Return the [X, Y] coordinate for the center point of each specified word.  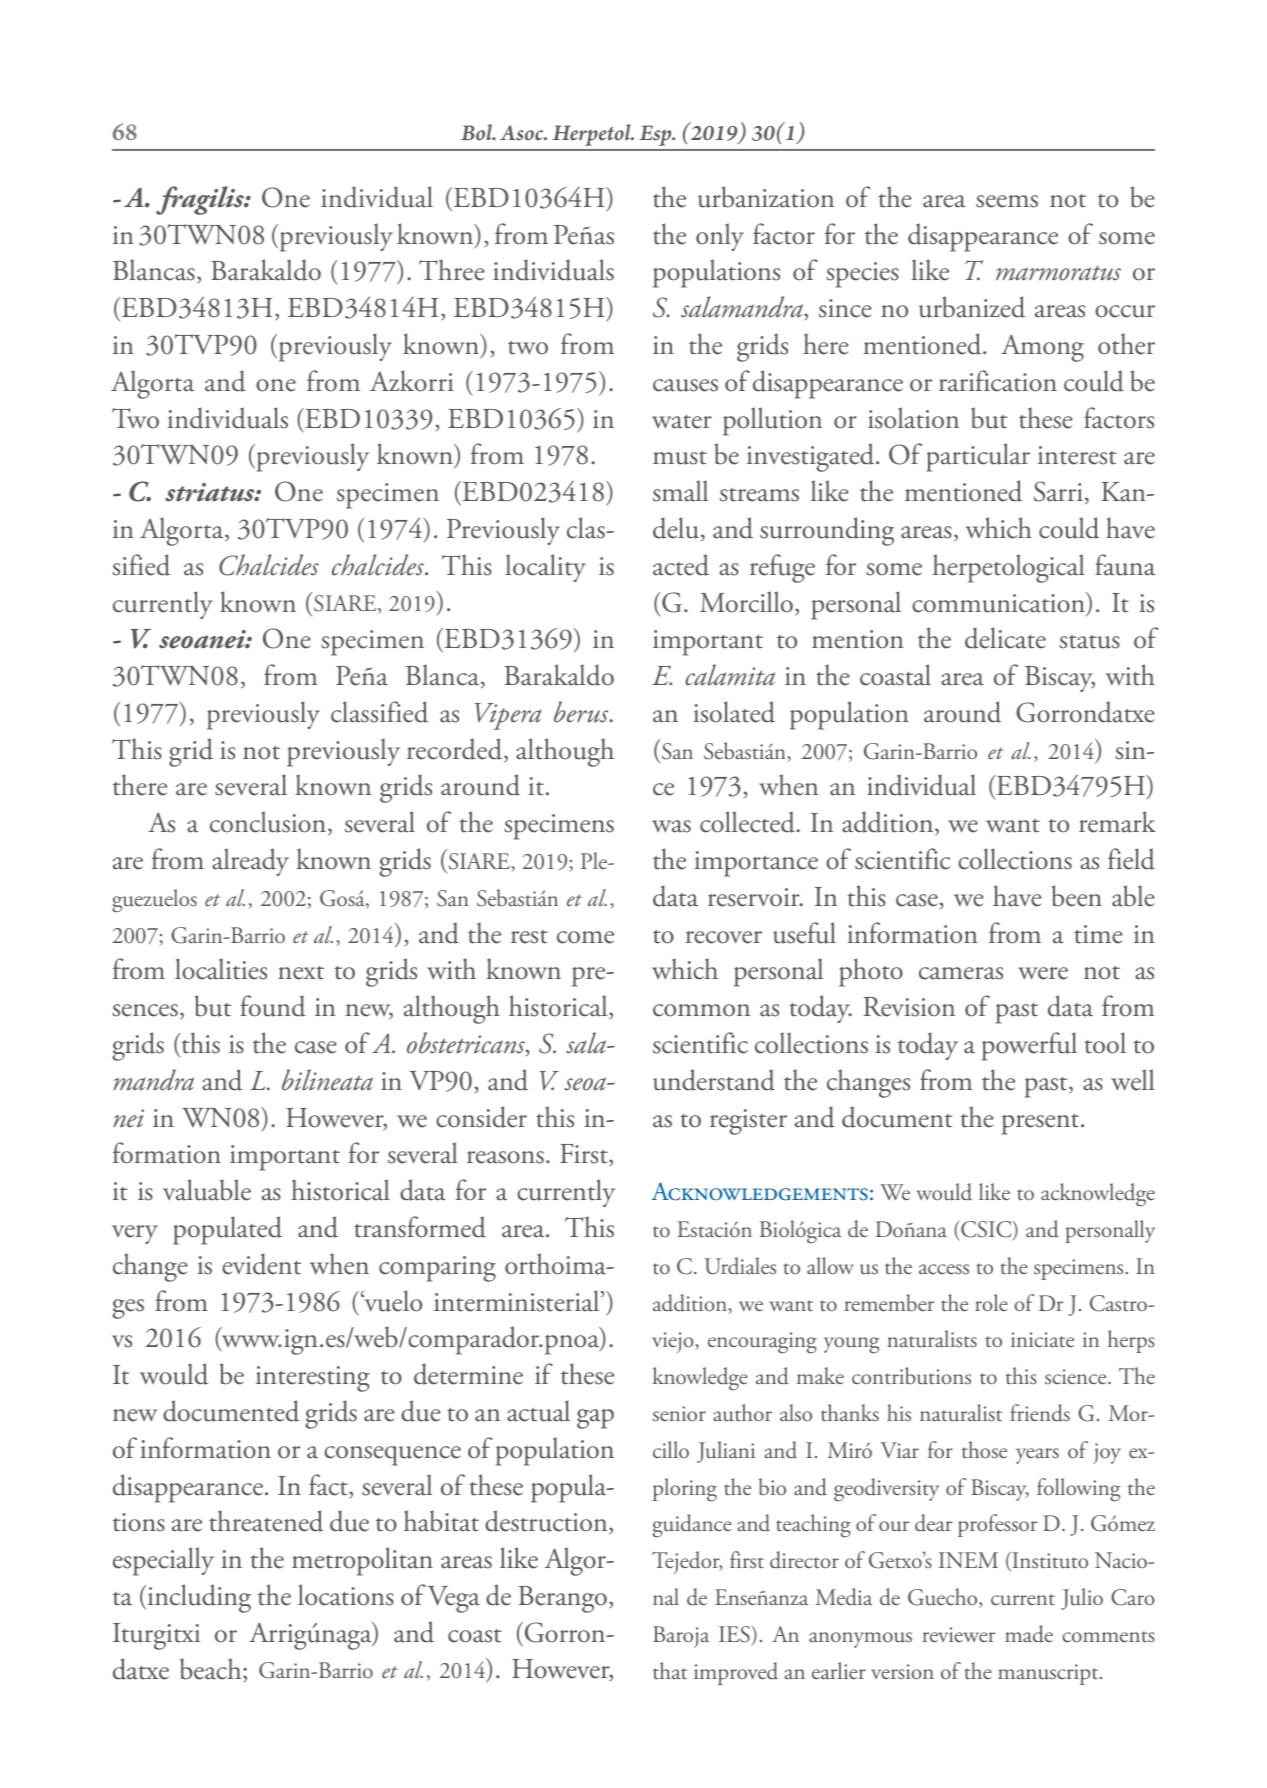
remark [1117, 822]
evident [261, 1264]
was [671, 826]
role [991, 1303]
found [273, 1006]
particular [978, 457]
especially [163, 1561]
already [250, 862]
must [680, 458]
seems [1007, 201]
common [701, 1010]
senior [679, 1414]
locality [545, 568]
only [720, 237]
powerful [1029, 1046]
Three [452, 270]
